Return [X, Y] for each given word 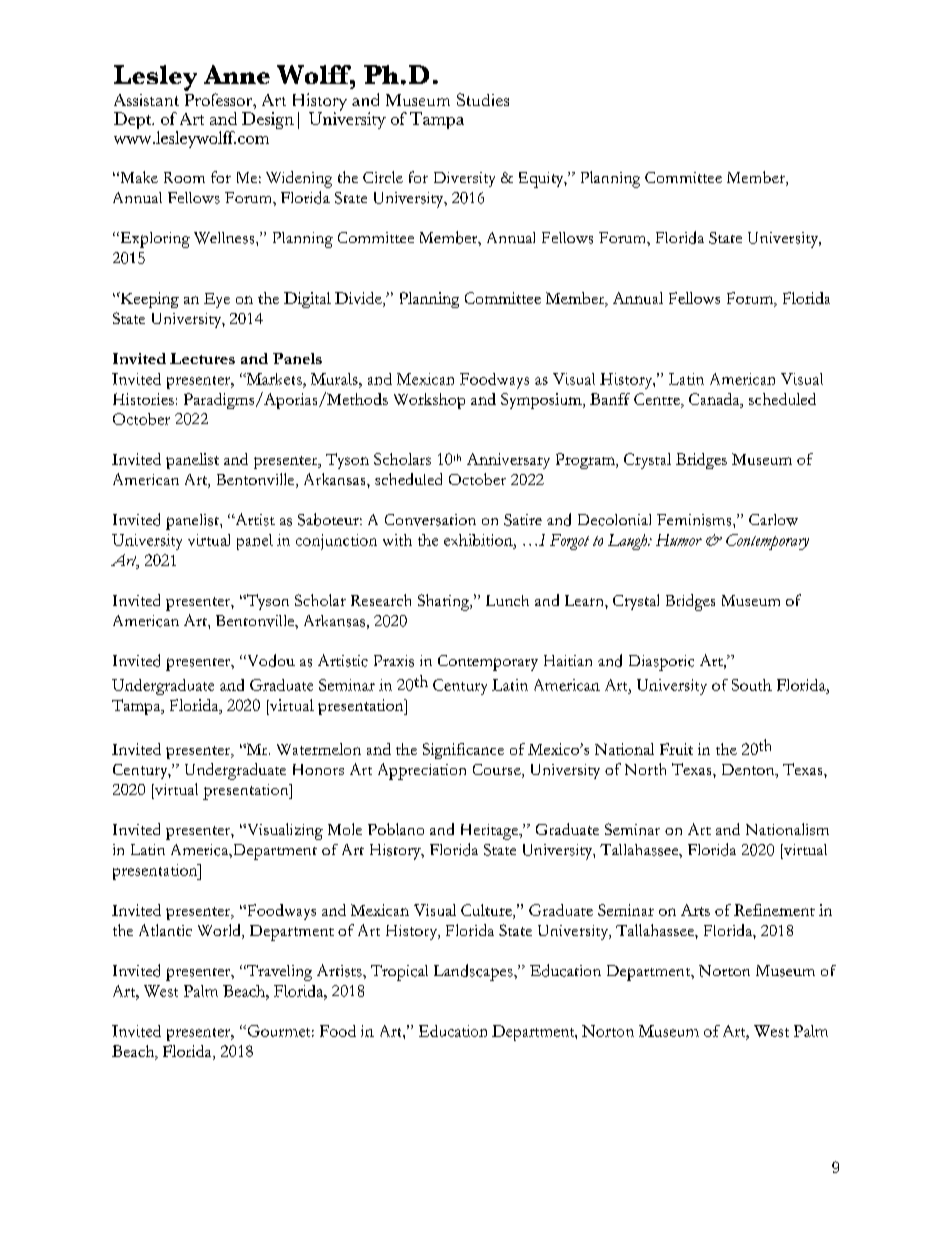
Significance [463, 751]
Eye [217, 300]
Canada [715, 399]
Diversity [464, 179]
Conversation [430, 520]
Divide [359, 299]
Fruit [676, 749]
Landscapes [474, 972]
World [220, 931]
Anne [237, 74]
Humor [679, 540]
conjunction [336, 542]
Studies [483, 99]
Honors [318, 769]
